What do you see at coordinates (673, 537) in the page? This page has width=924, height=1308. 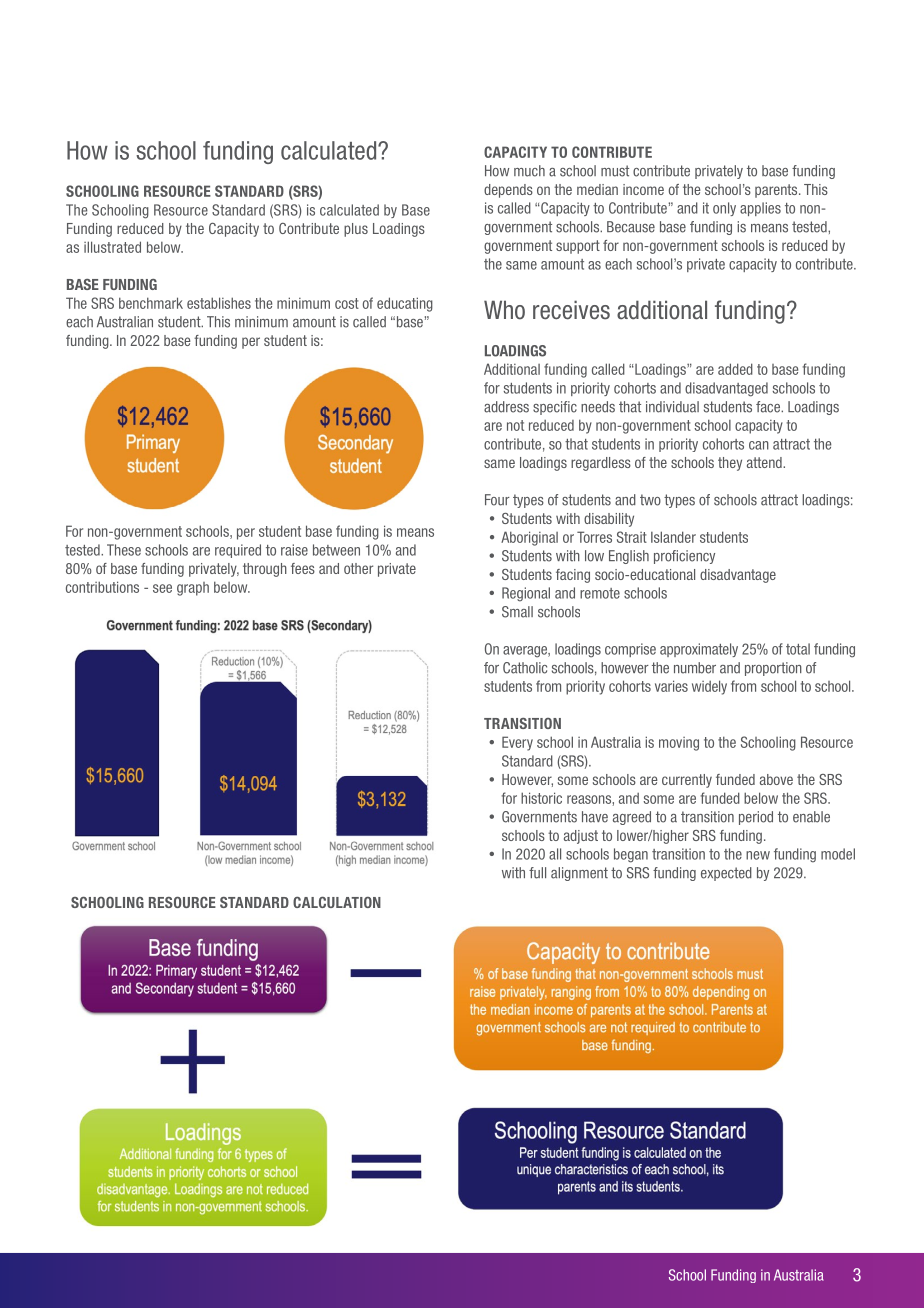 I see `Islander` at bounding box center [673, 537].
